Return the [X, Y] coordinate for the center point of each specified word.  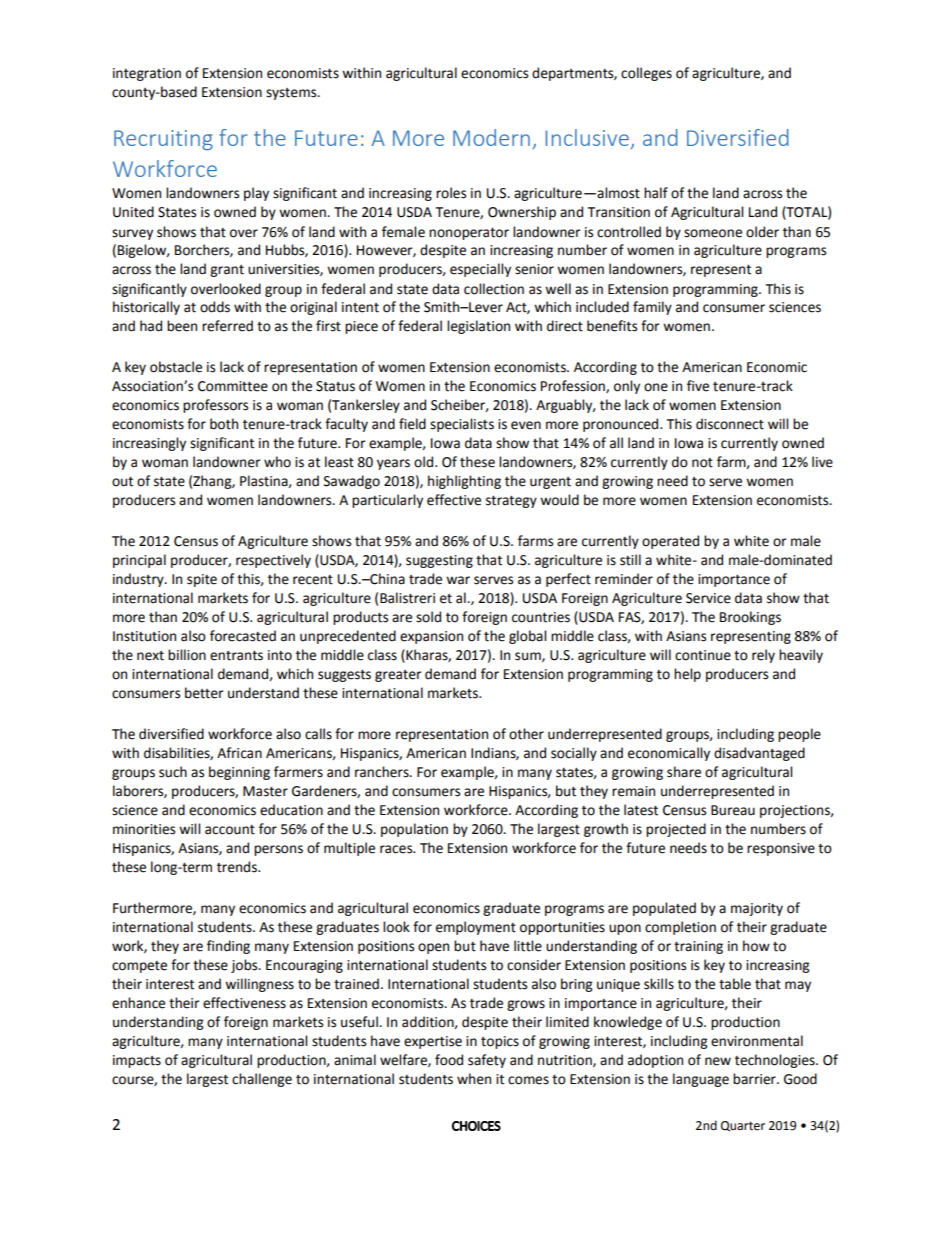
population [414, 830]
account [230, 830]
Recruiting [163, 140]
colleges [646, 74]
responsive [781, 849]
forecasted [243, 636]
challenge [262, 1080]
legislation [478, 327]
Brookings [750, 618]
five [698, 386]
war [458, 580]
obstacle [176, 367]
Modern [491, 137]
